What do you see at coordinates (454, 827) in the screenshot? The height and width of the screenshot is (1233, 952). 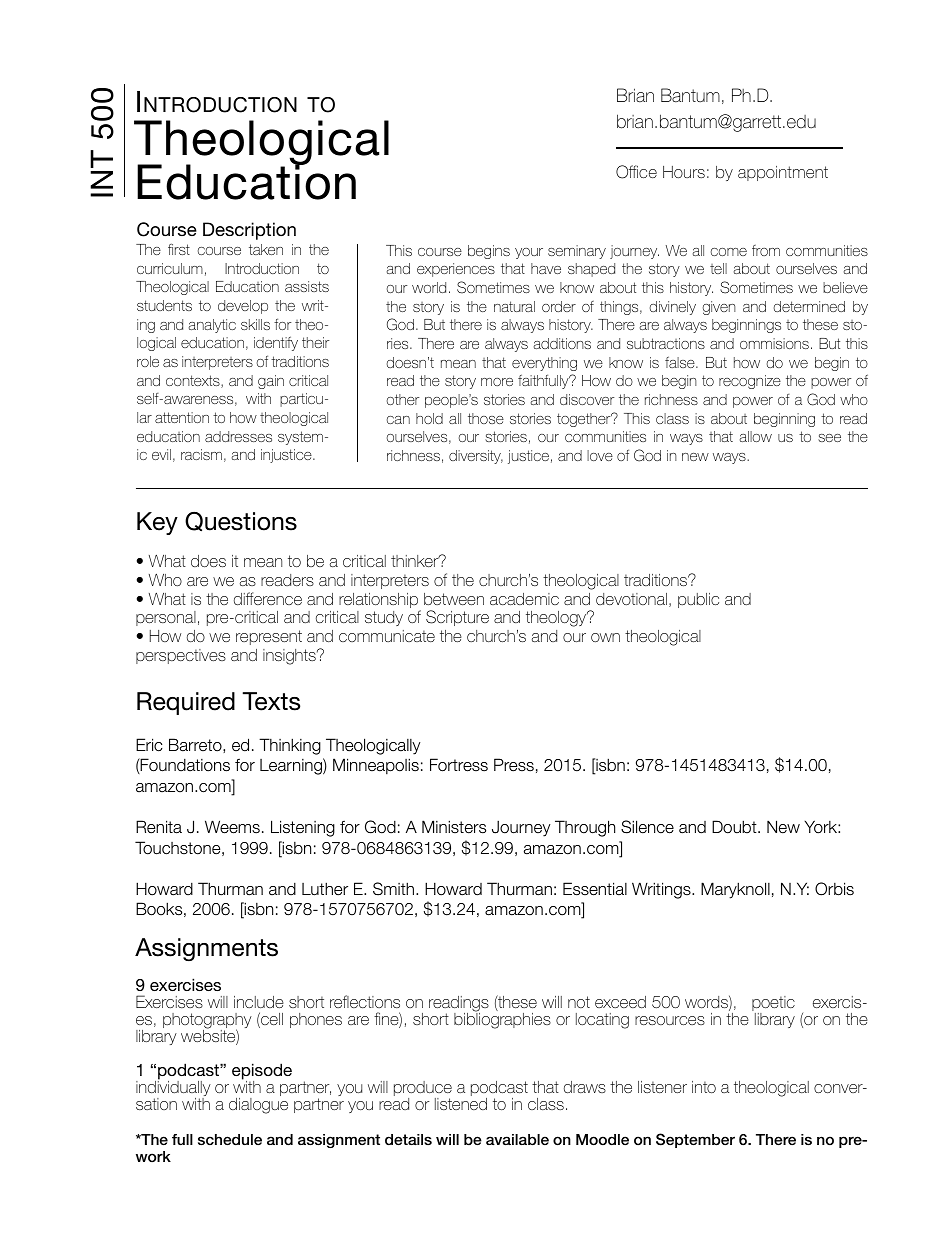 I see `Ministers` at bounding box center [454, 827].
